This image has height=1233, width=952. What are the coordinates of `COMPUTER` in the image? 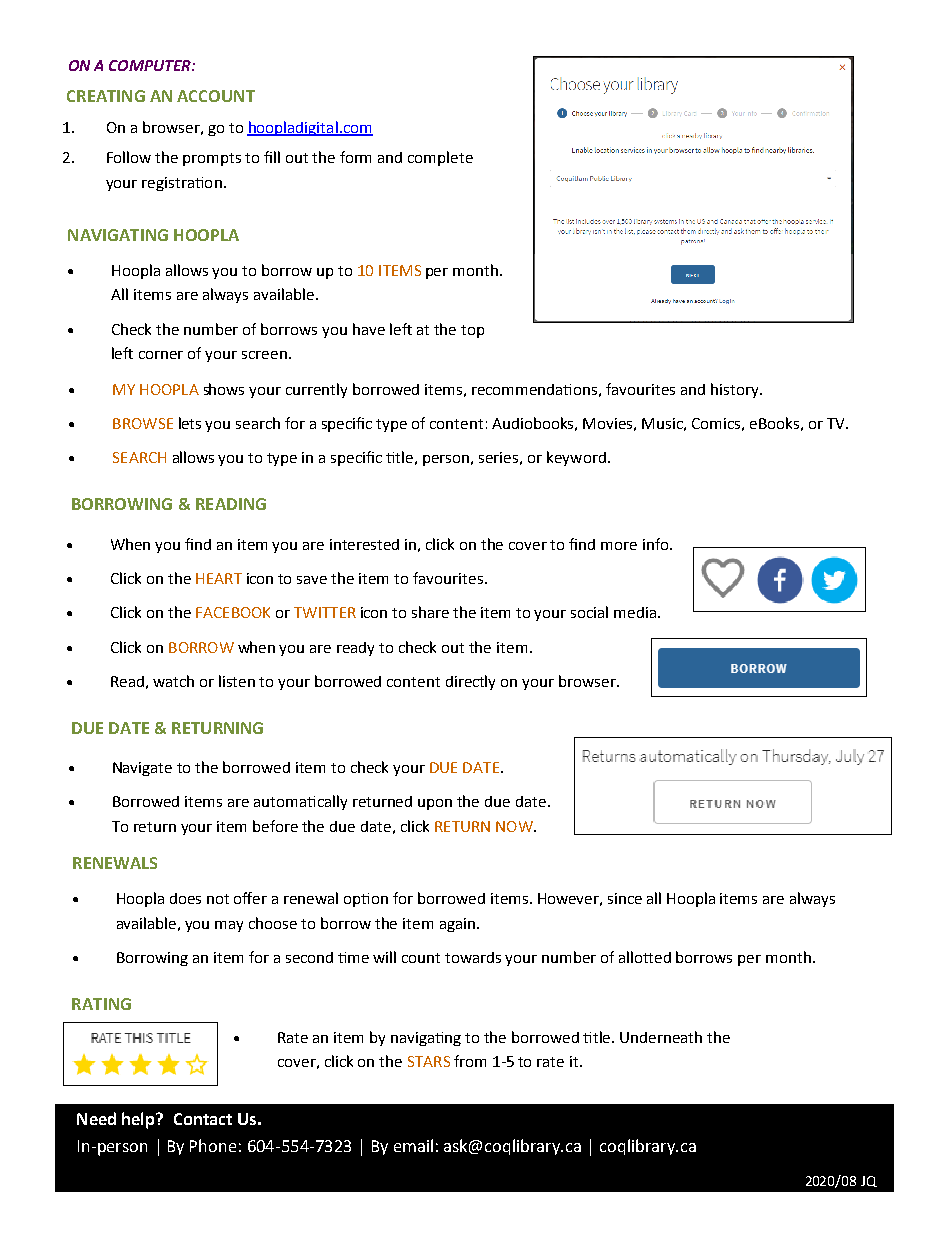 It's located at (151, 65).
